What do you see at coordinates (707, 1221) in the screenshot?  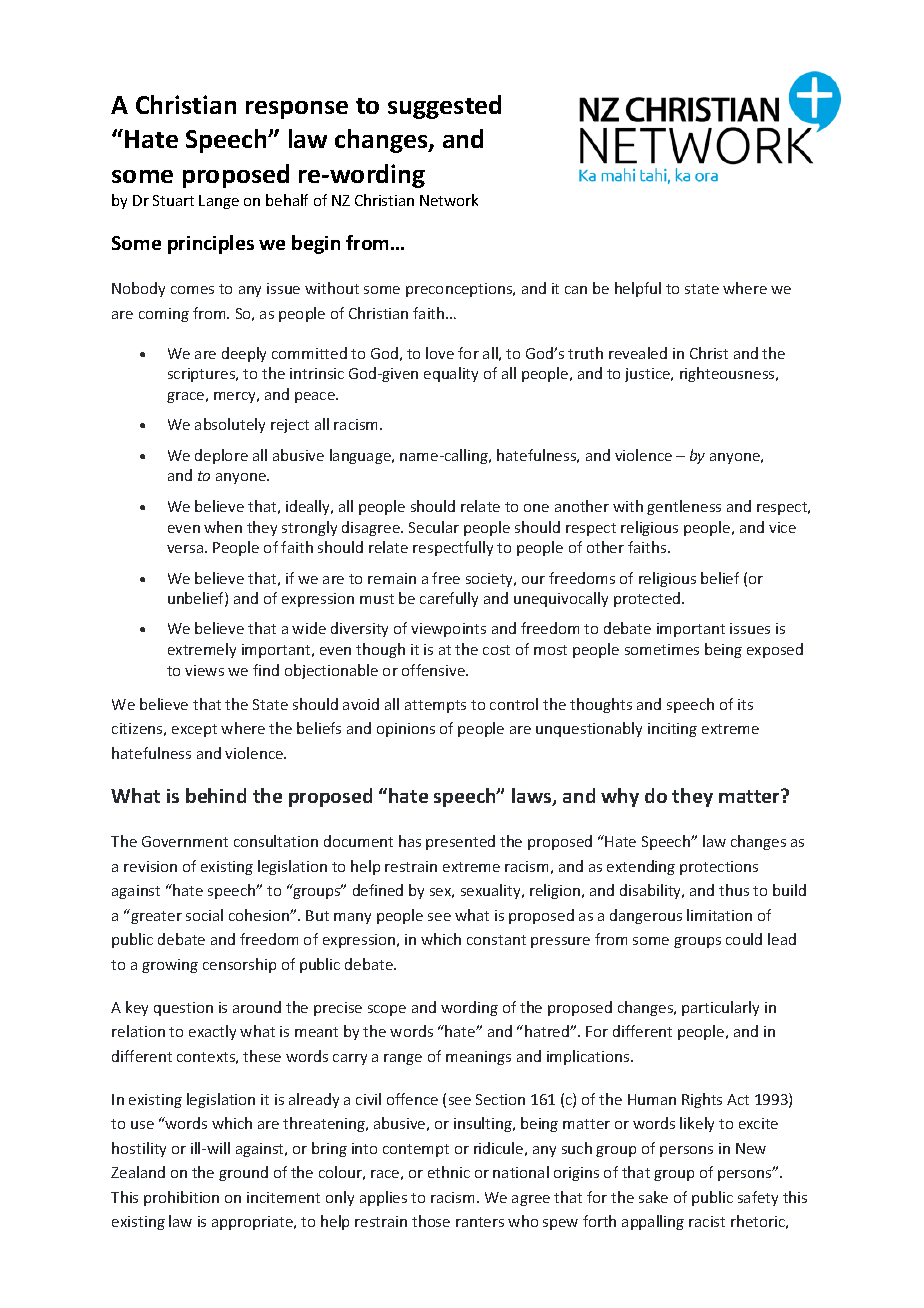 I see `racist` at bounding box center [707, 1221].
